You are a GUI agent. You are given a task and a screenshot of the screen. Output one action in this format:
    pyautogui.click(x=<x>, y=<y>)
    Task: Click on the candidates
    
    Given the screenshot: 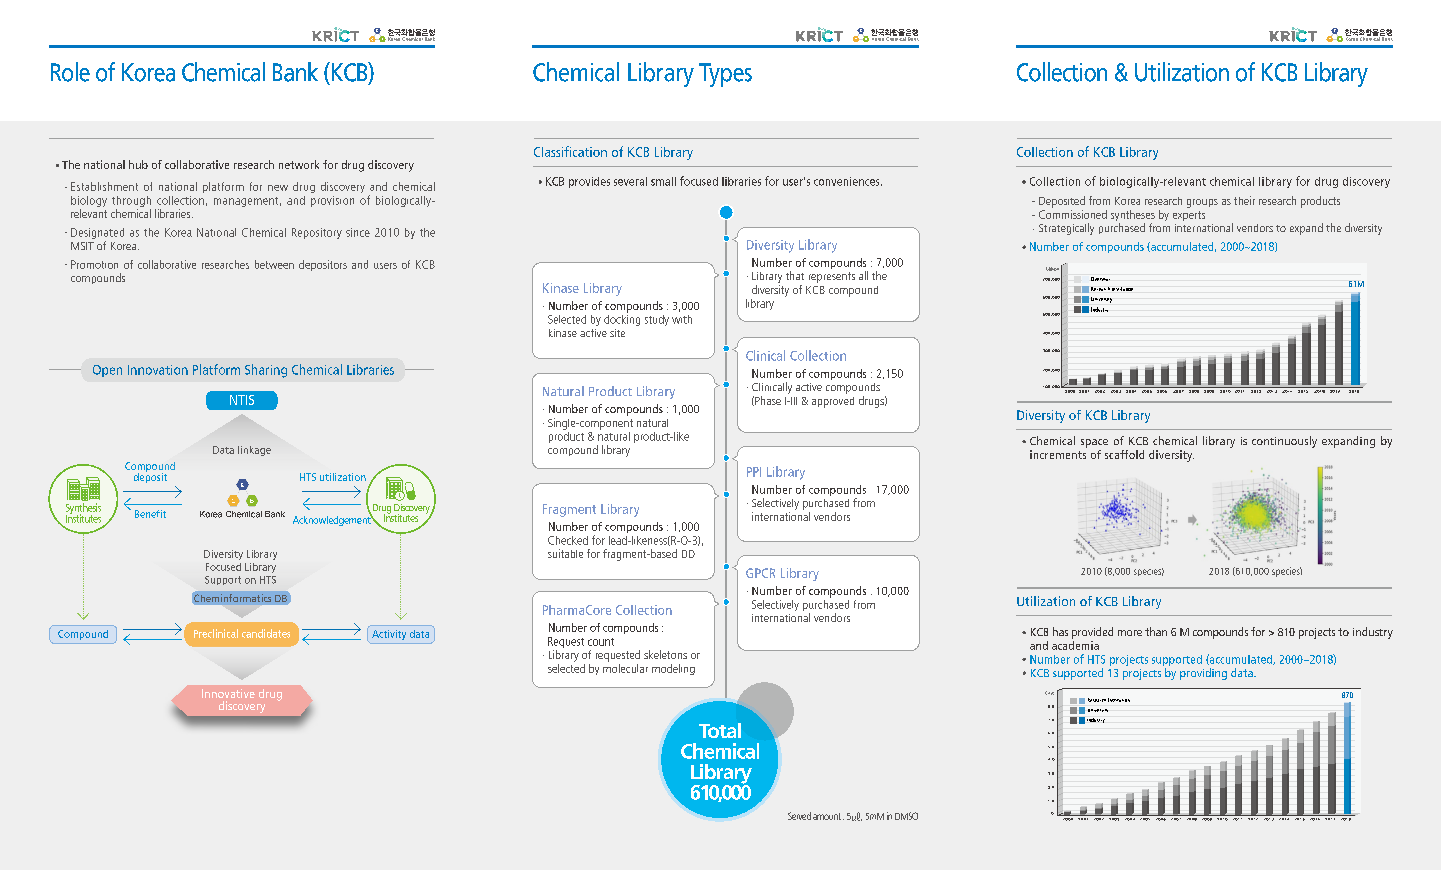 What is the action you would take?
    pyautogui.click(x=266, y=633)
